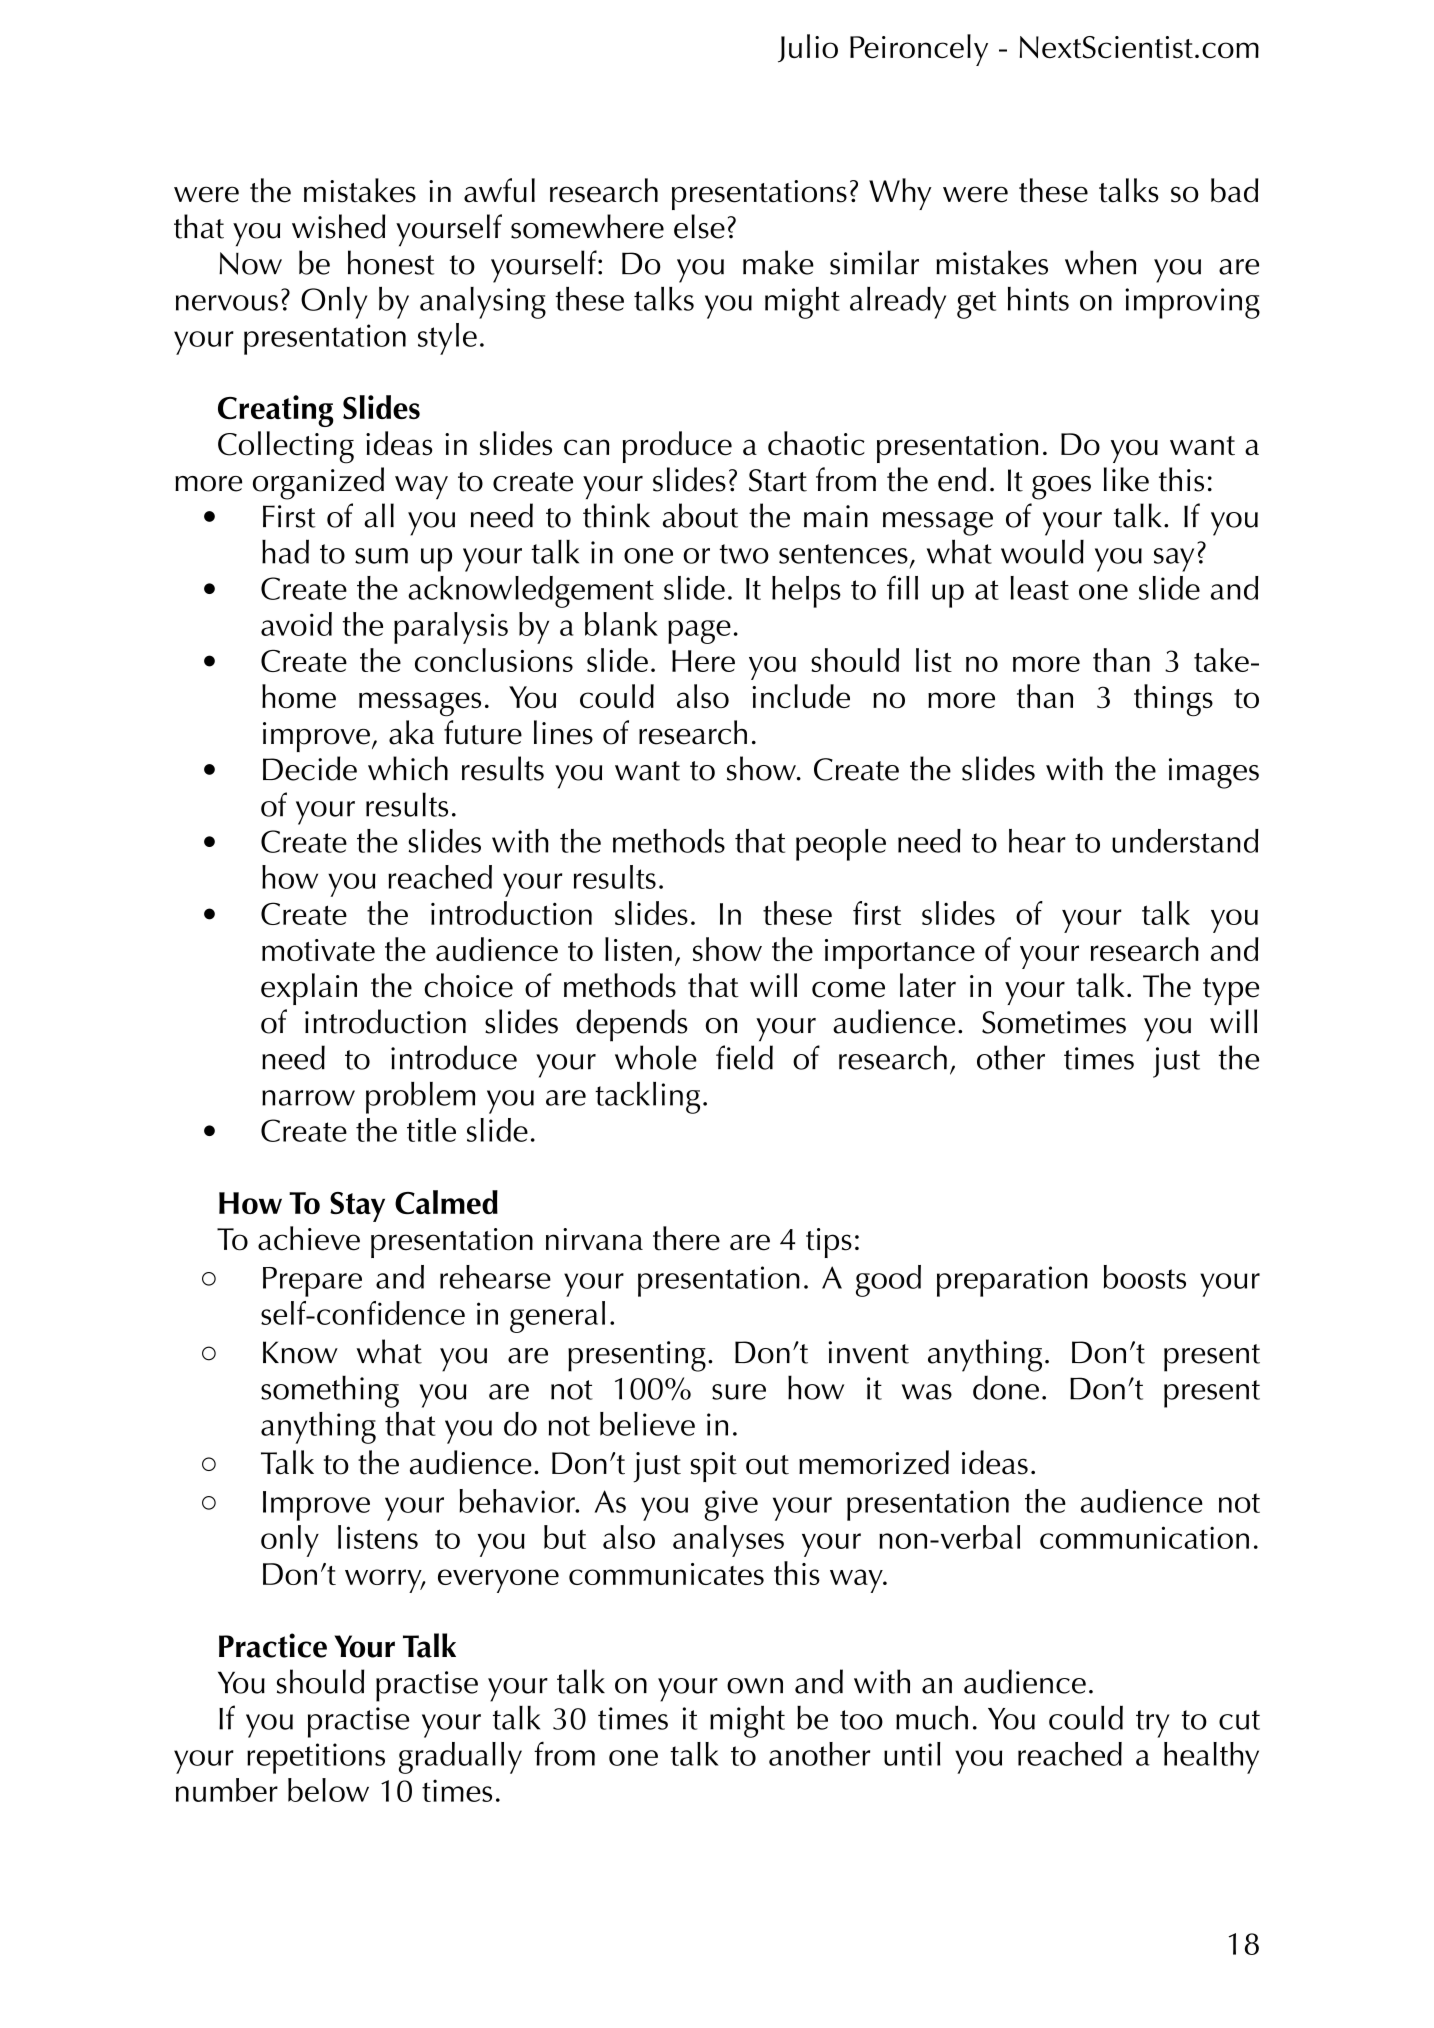 The width and height of the screenshot is (1434, 2028). I want to click on avoid, so click(296, 624).
